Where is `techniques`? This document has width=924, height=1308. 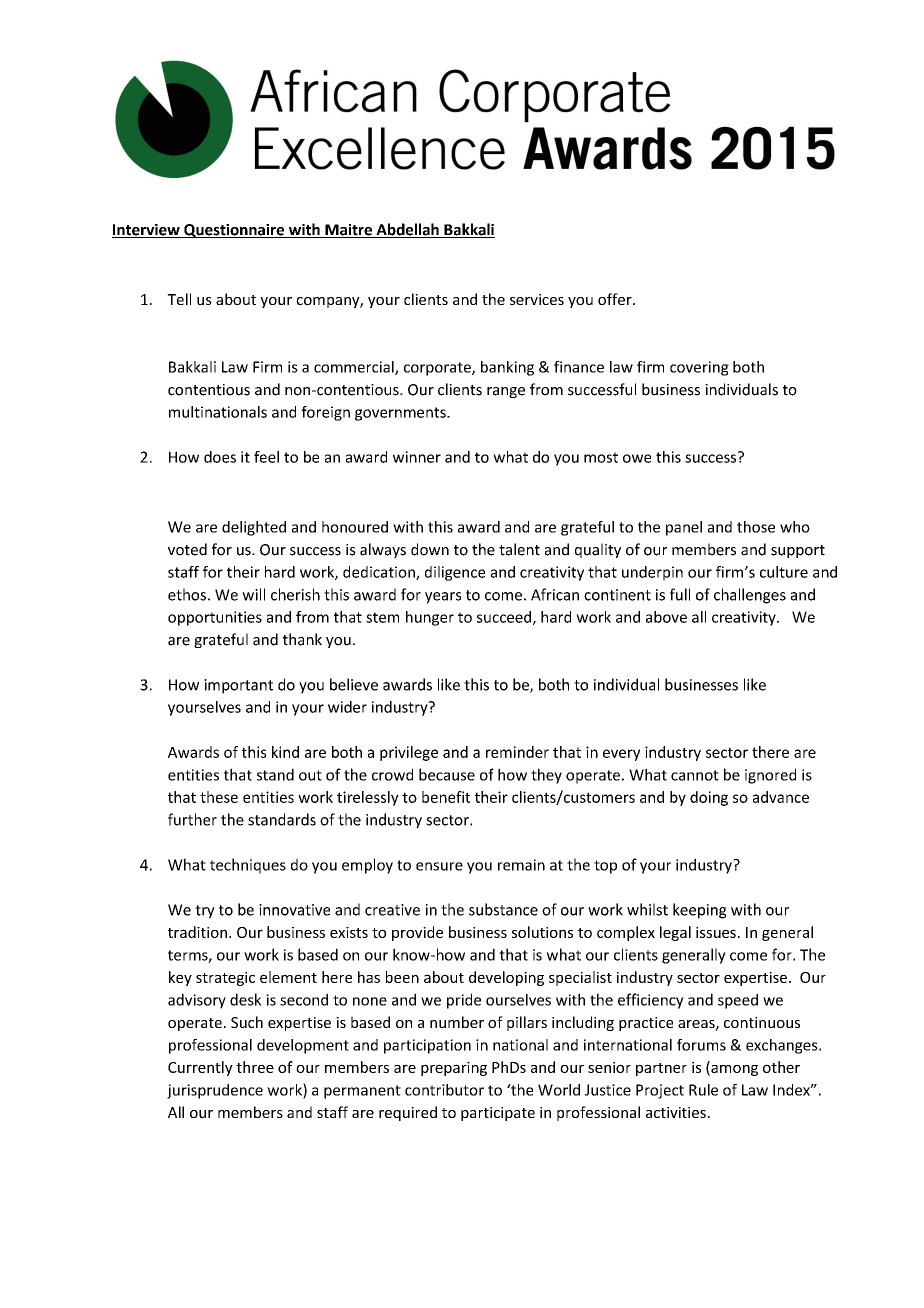 techniques is located at coordinates (248, 866).
